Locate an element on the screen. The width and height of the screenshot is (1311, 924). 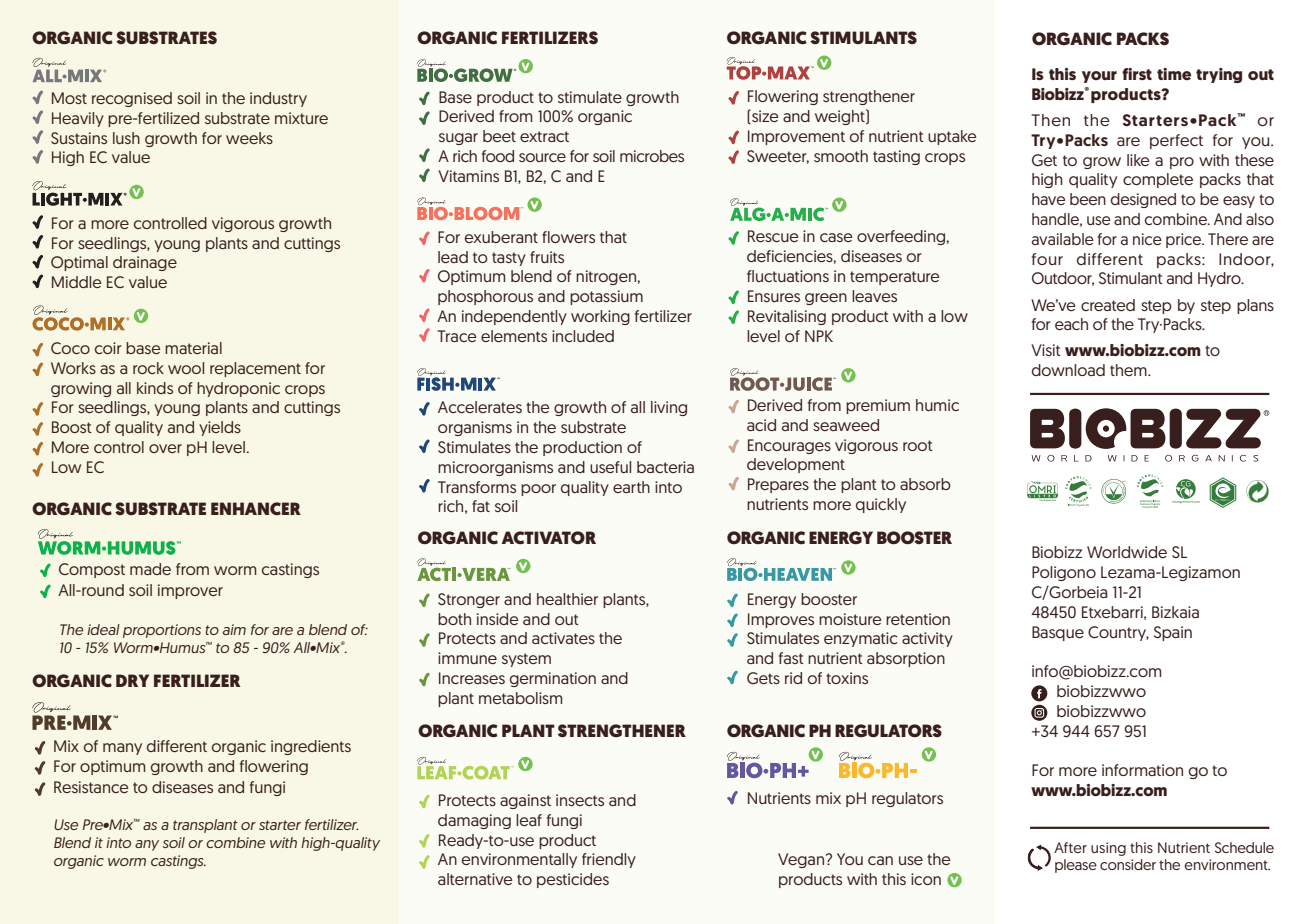
Resistance is located at coordinates (91, 787).
